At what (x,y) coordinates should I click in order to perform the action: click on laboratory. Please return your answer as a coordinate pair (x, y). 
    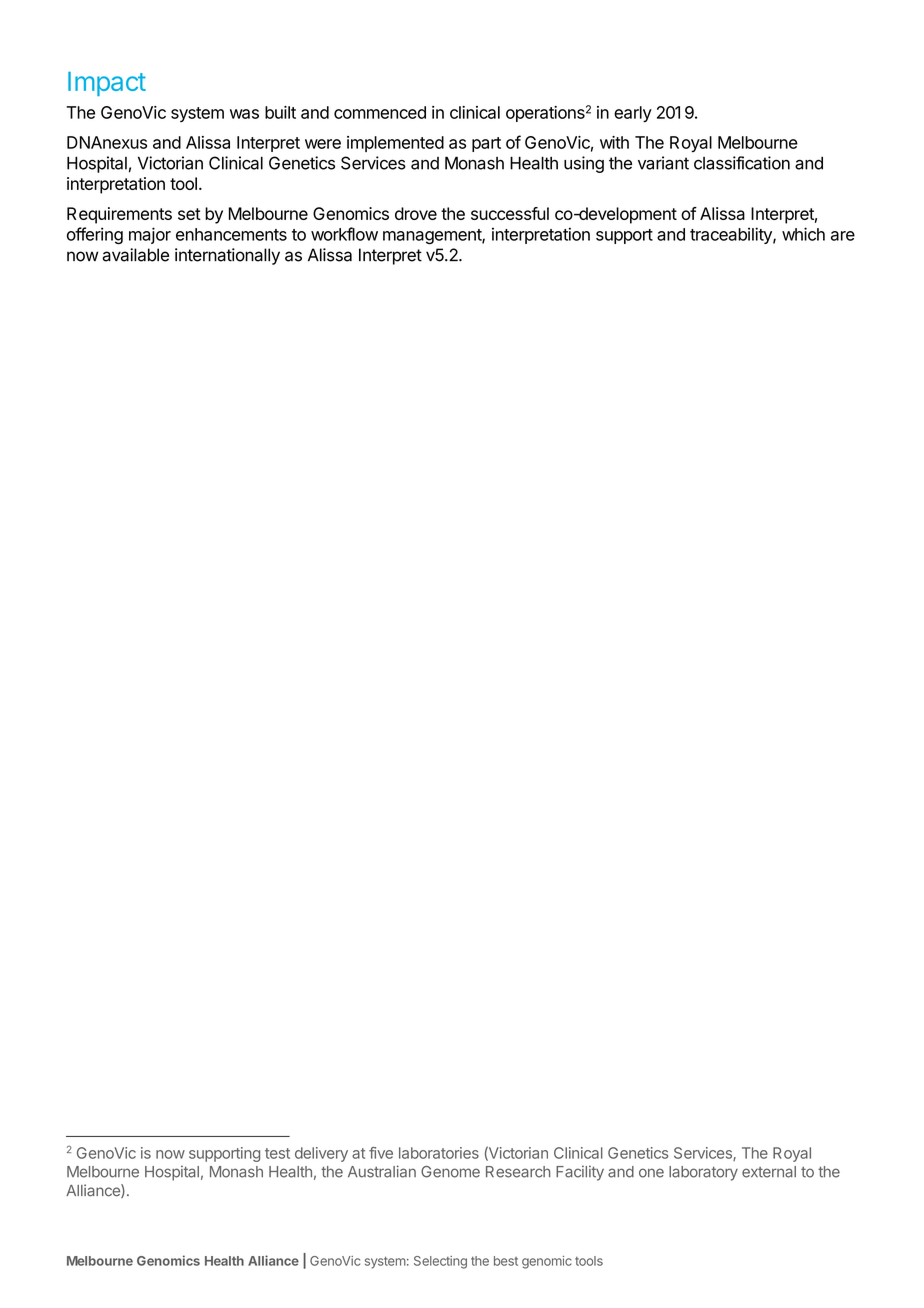
    Looking at the image, I should click on (703, 1173).
